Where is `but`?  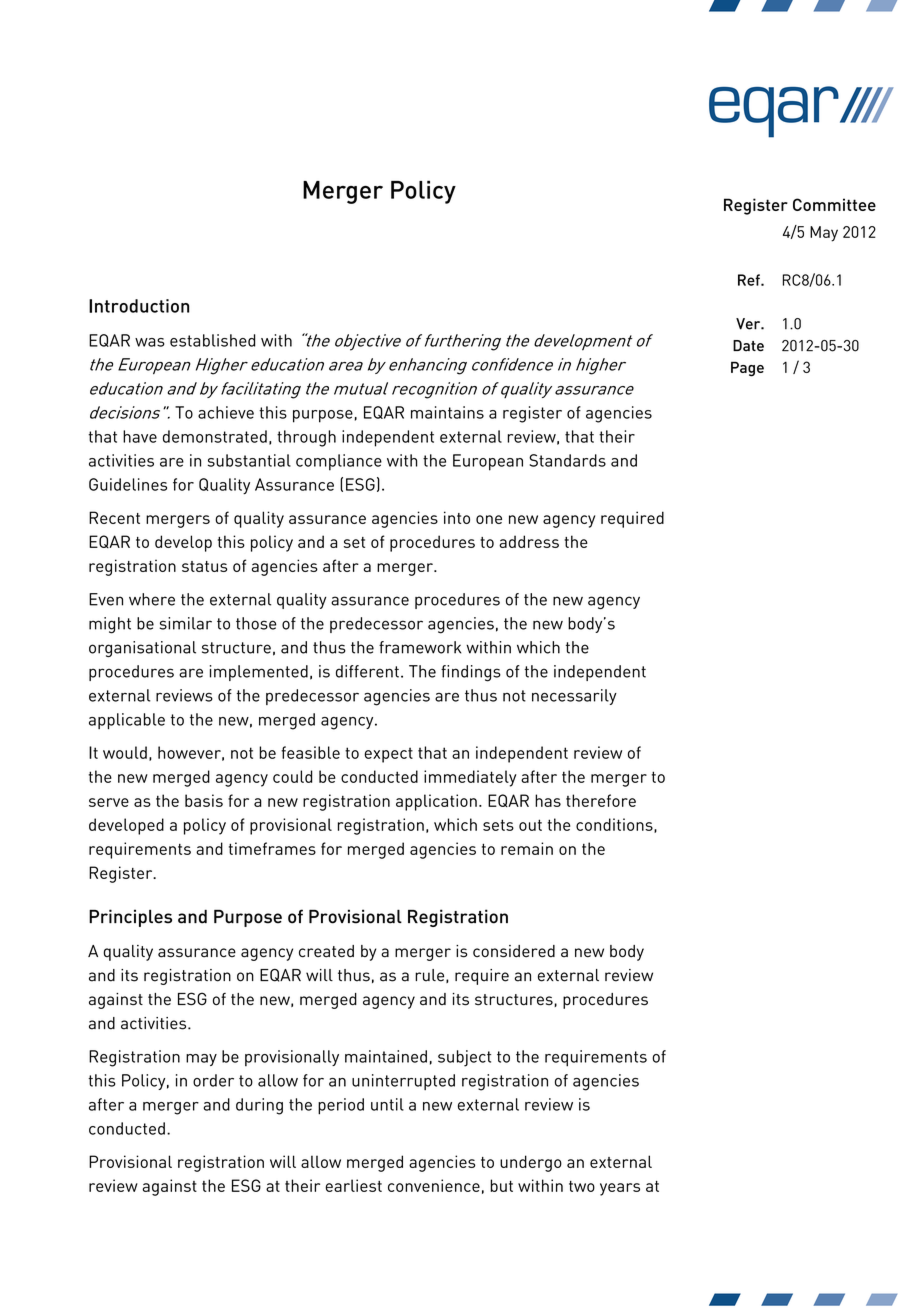
but is located at coordinates (501, 1185).
